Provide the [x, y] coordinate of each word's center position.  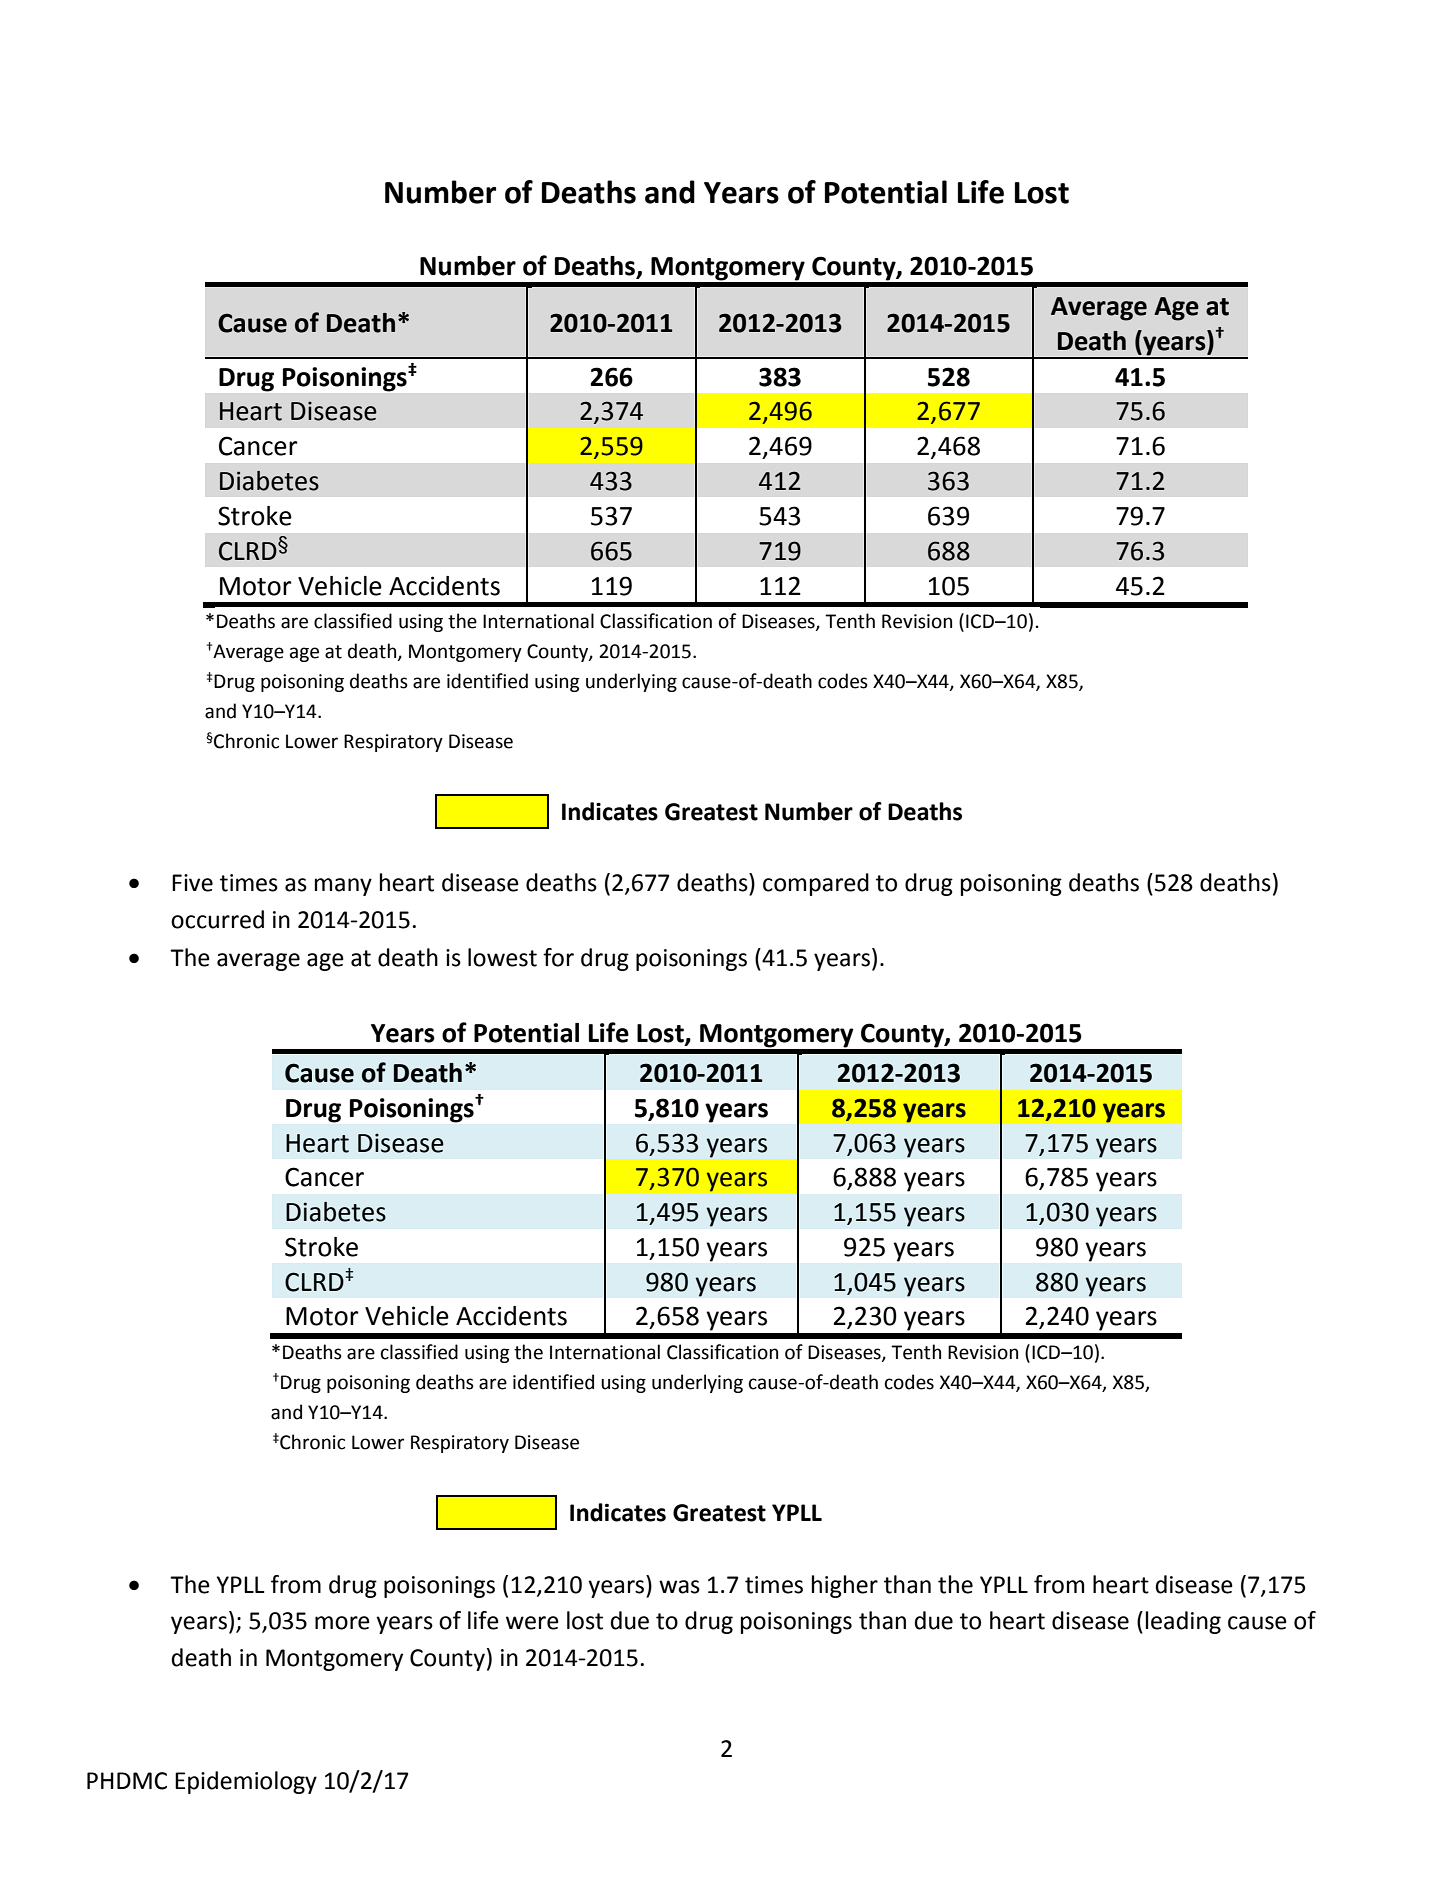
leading [1183, 1622]
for [558, 957]
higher [845, 1586]
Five [192, 883]
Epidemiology [246, 1782]
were [532, 1623]
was [679, 1587]
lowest [502, 957]
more [342, 1623]
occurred [217, 919]
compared [816, 884]
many [343, 887]
